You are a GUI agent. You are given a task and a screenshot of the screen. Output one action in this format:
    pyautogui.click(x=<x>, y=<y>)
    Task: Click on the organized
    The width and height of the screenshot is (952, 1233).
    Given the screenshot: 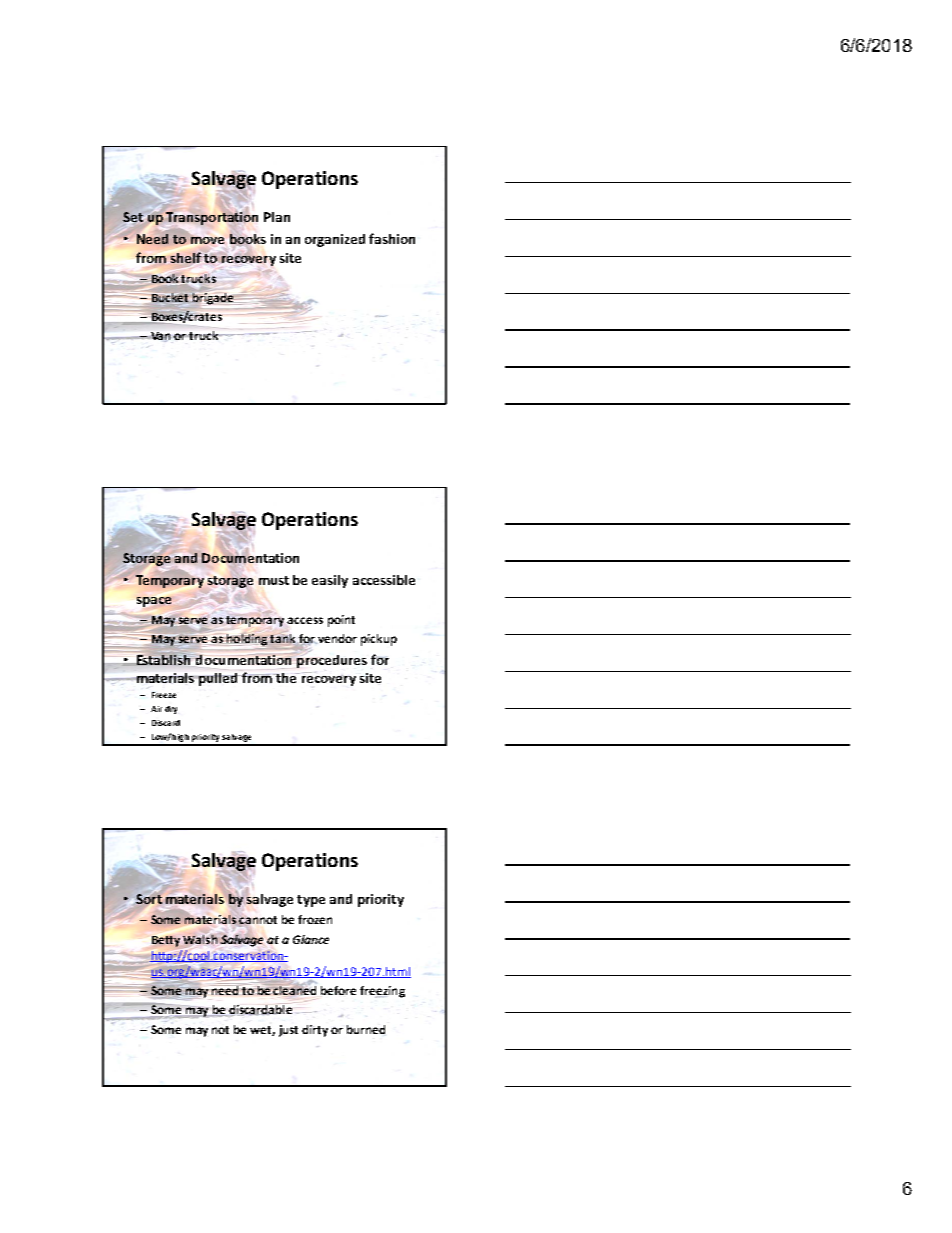 What is the action you would take?
    pyautogui.click(x=335, y=240)
